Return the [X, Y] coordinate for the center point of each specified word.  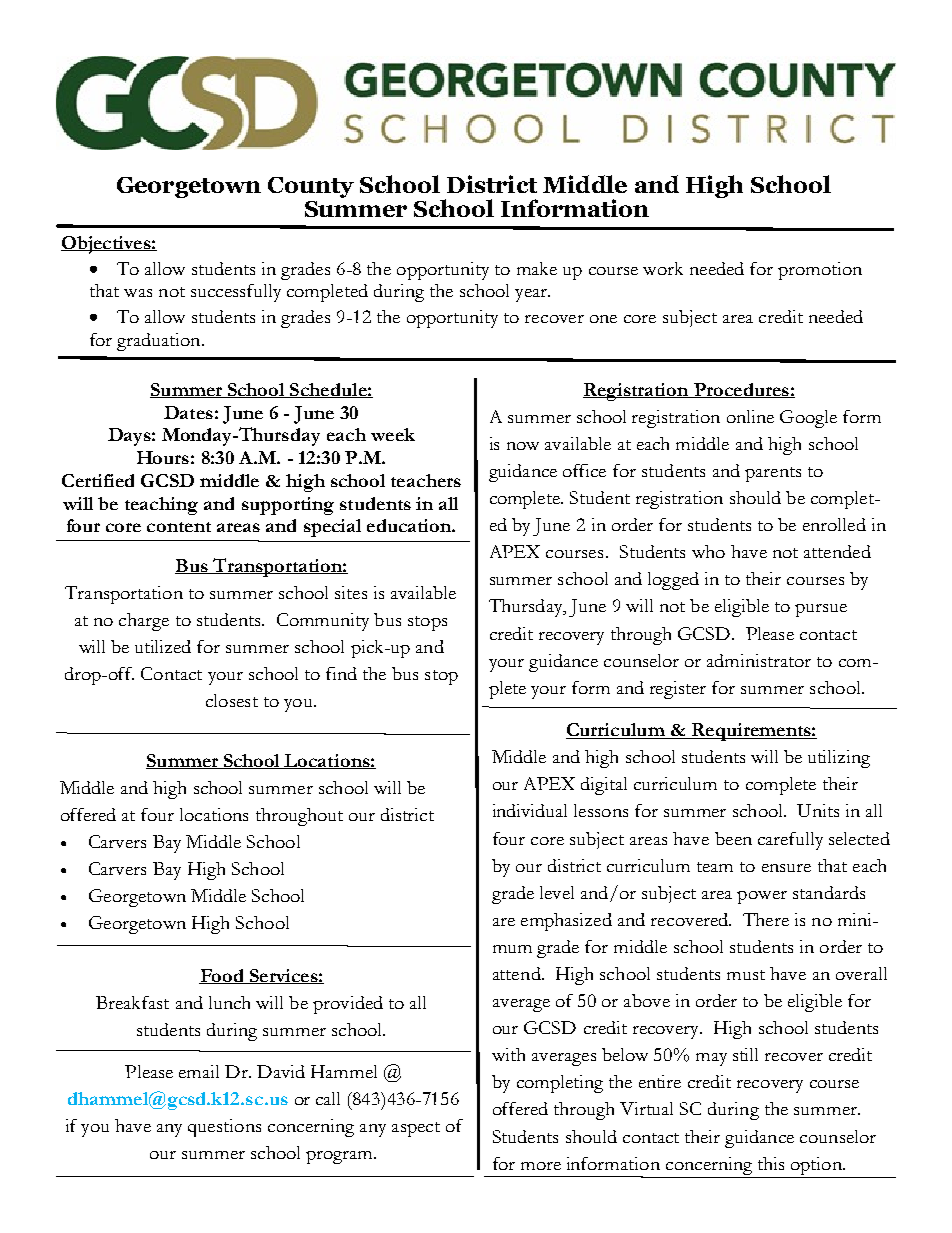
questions [224, 1128]
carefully [790, 841]
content [179, 527]
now [523, 446]
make [537, 268]
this [771, 1163]
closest [232, 700]
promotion [820, 271]
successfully [236, 293]
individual [530, 810]
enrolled [834, 524]
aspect [416, 1129]
